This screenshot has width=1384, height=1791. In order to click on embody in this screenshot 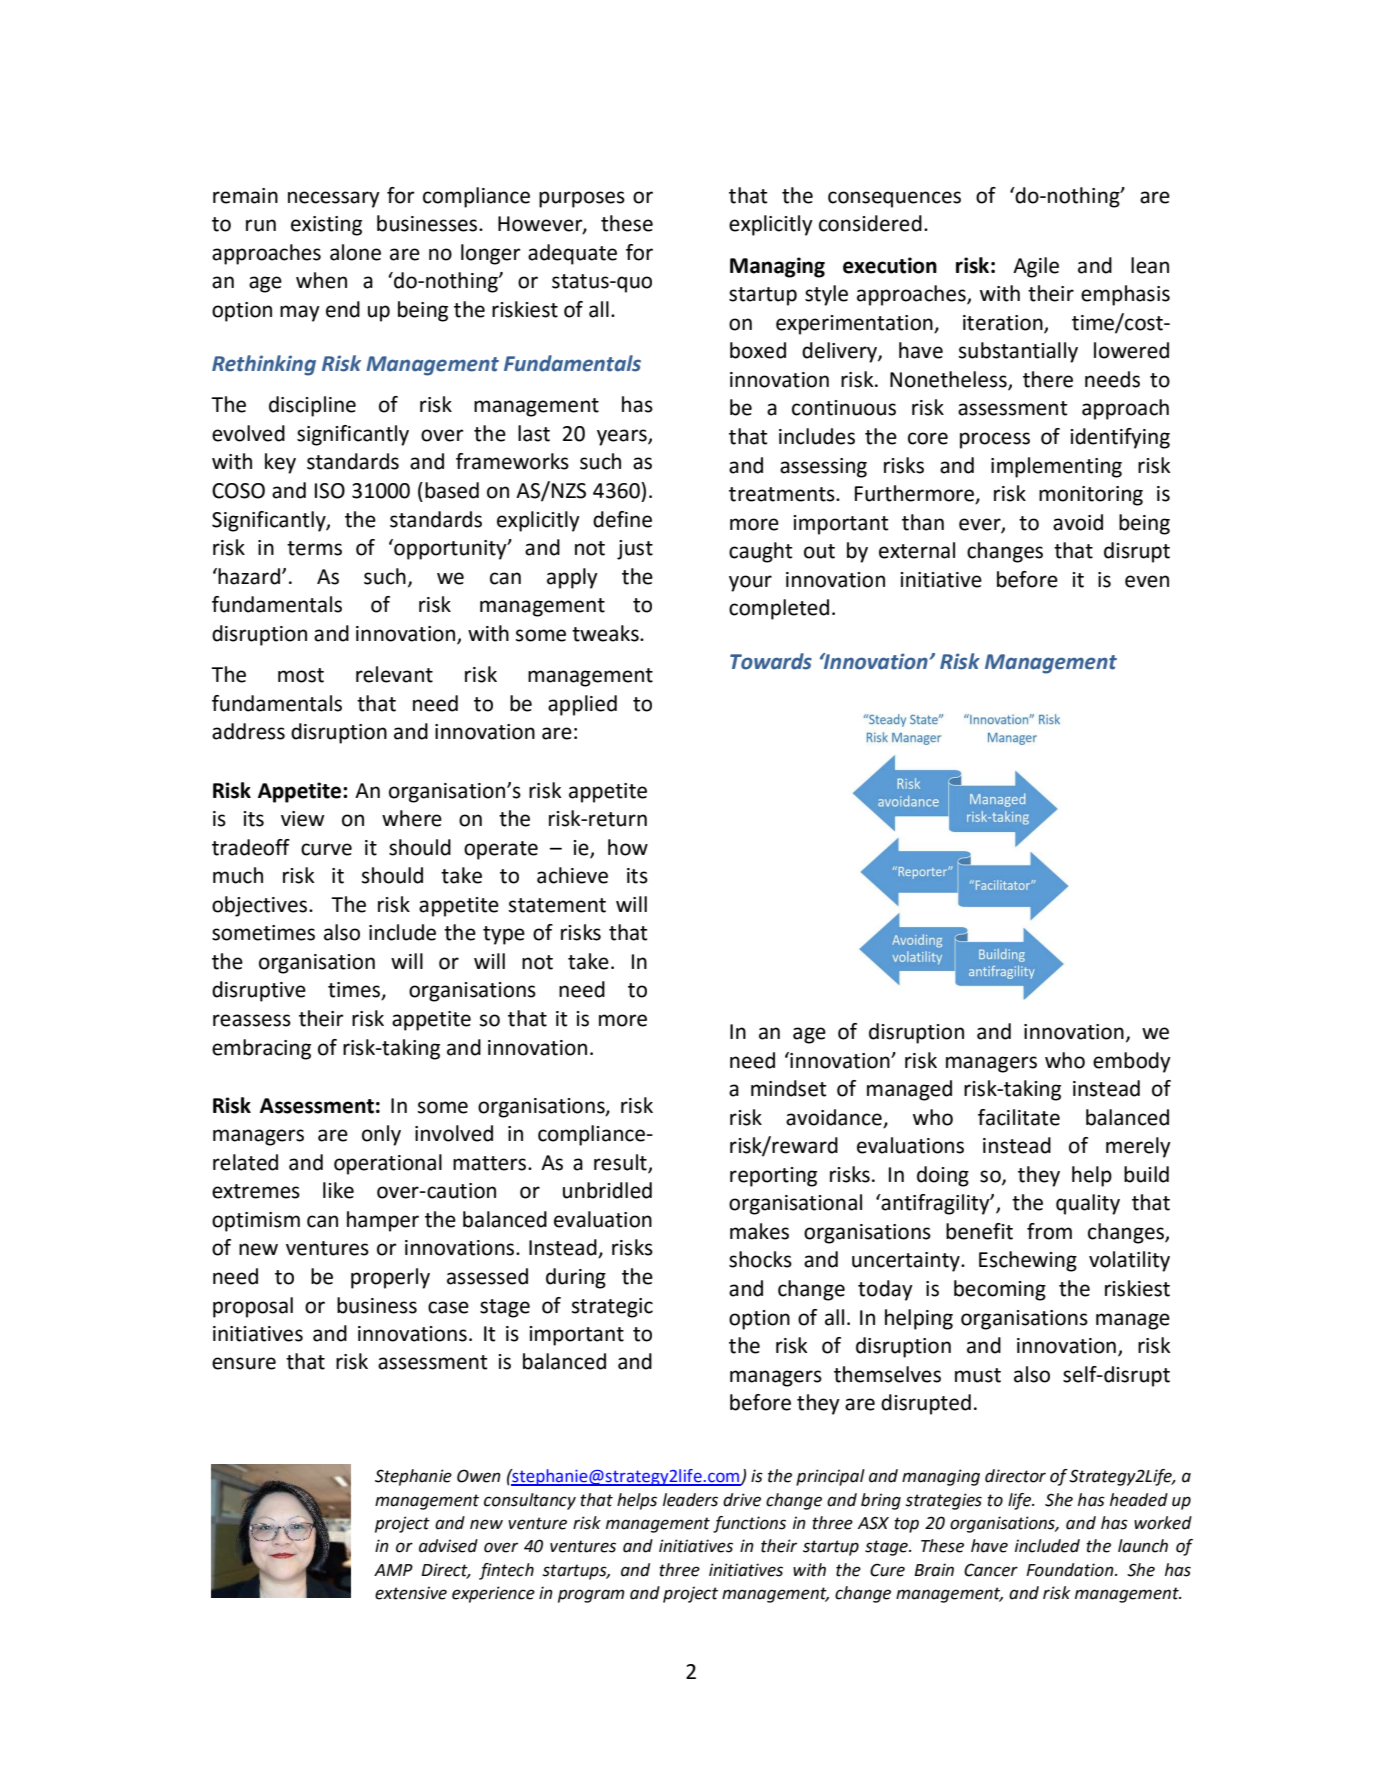, I will do `click(1132, 1062)`.
